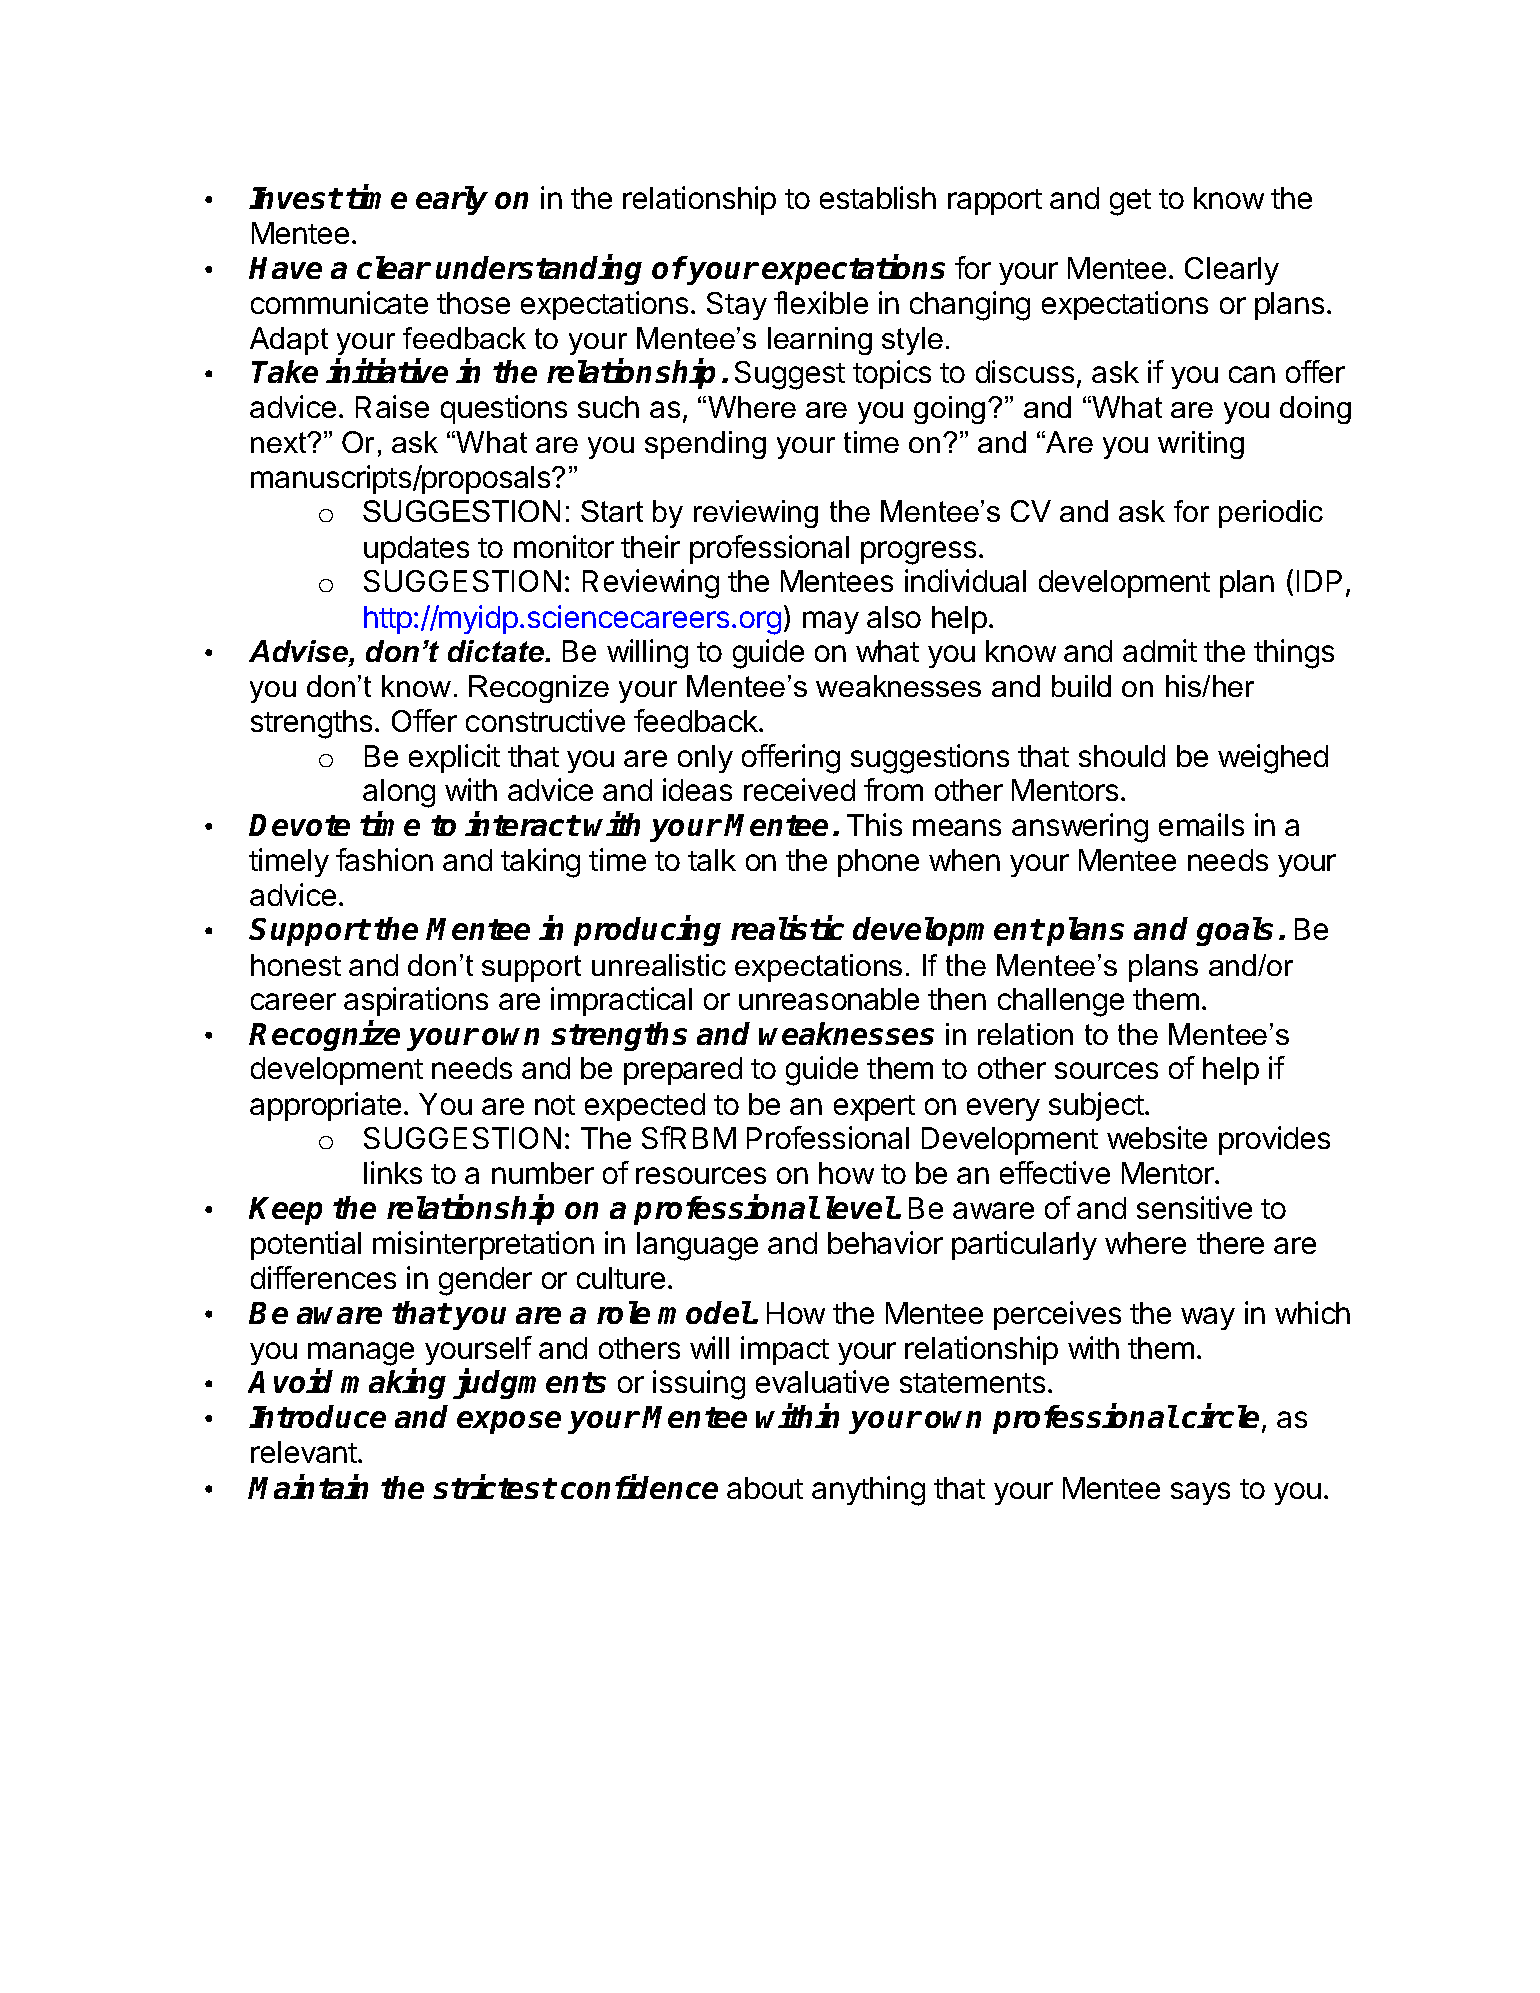 The height and width of the screenshot is (1993, 1540). What do you see at coordinates (454, 758) in the screenshot?
I see `explicit` at bounding box center [454, 758].
